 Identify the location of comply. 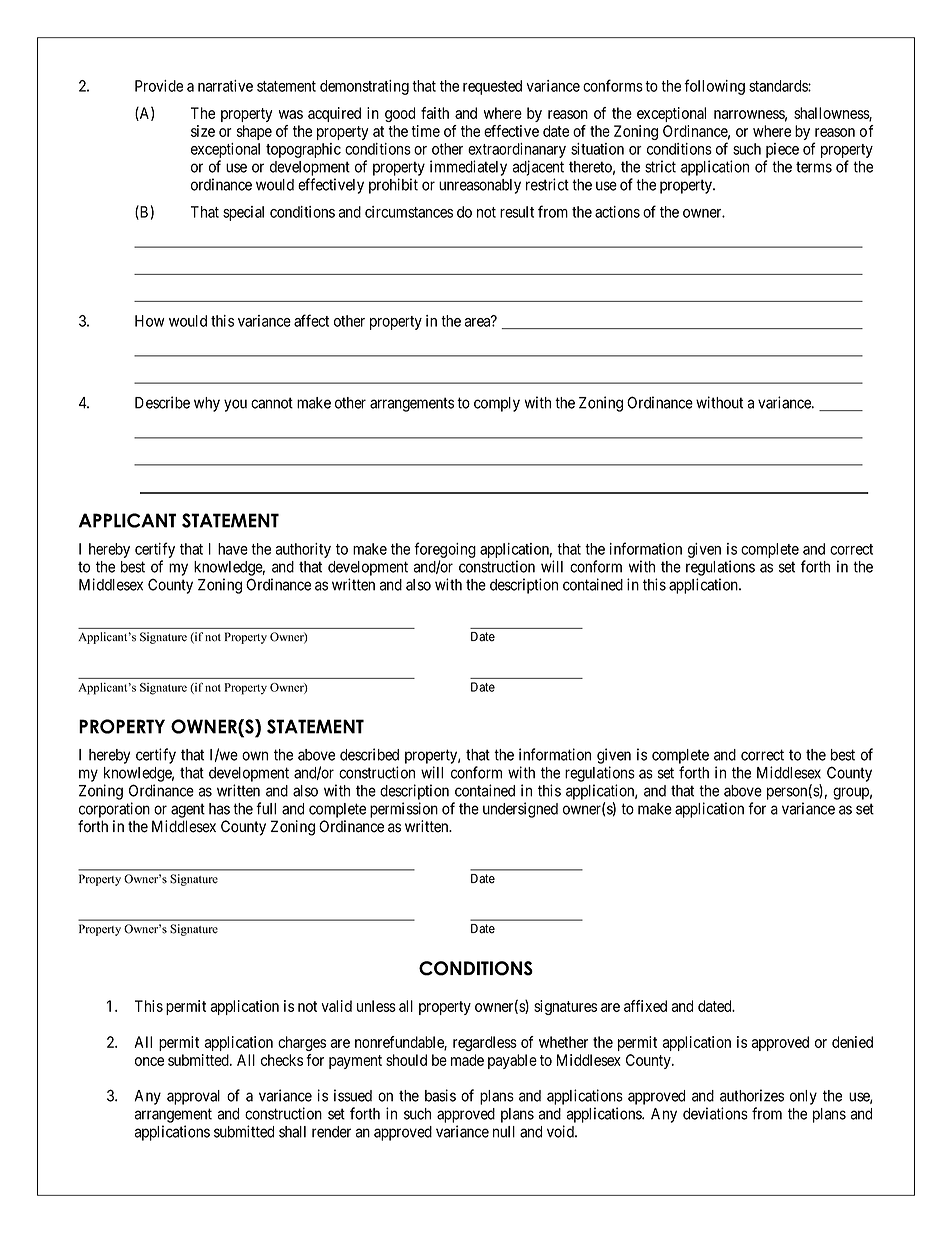
(497, 404).
